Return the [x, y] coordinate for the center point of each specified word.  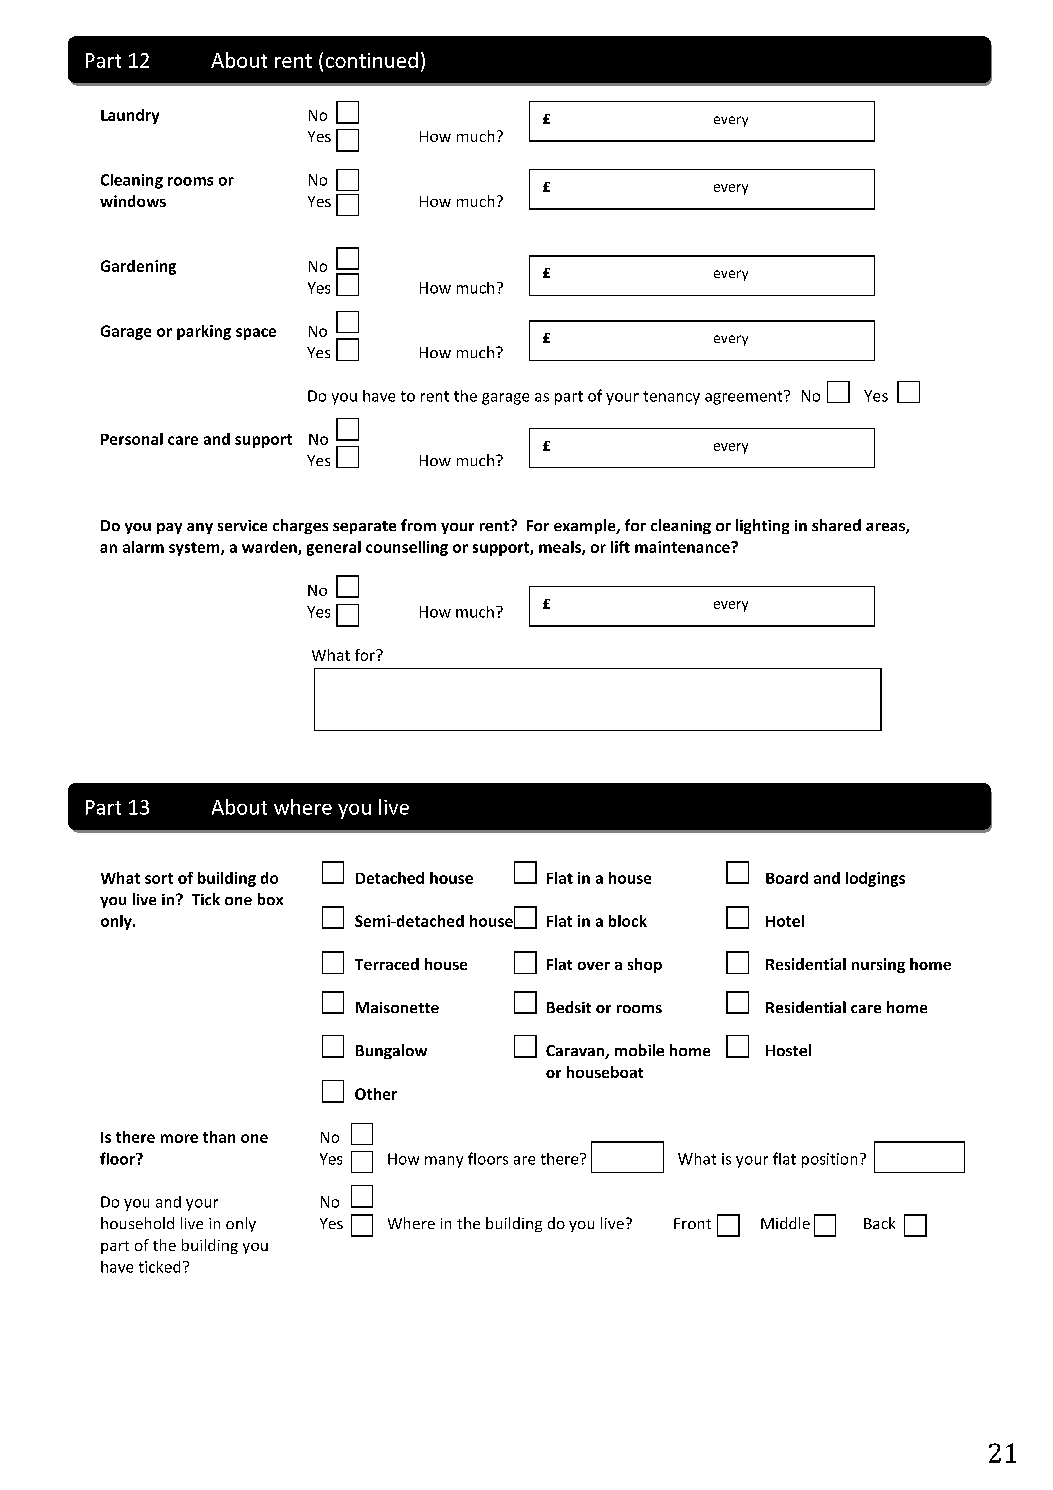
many [444, 1162]
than [219, 1137]
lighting [762, 526]
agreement [745, 397]
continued [372, 60]
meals [561, 548]
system [195, 549]
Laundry [130, 116]
